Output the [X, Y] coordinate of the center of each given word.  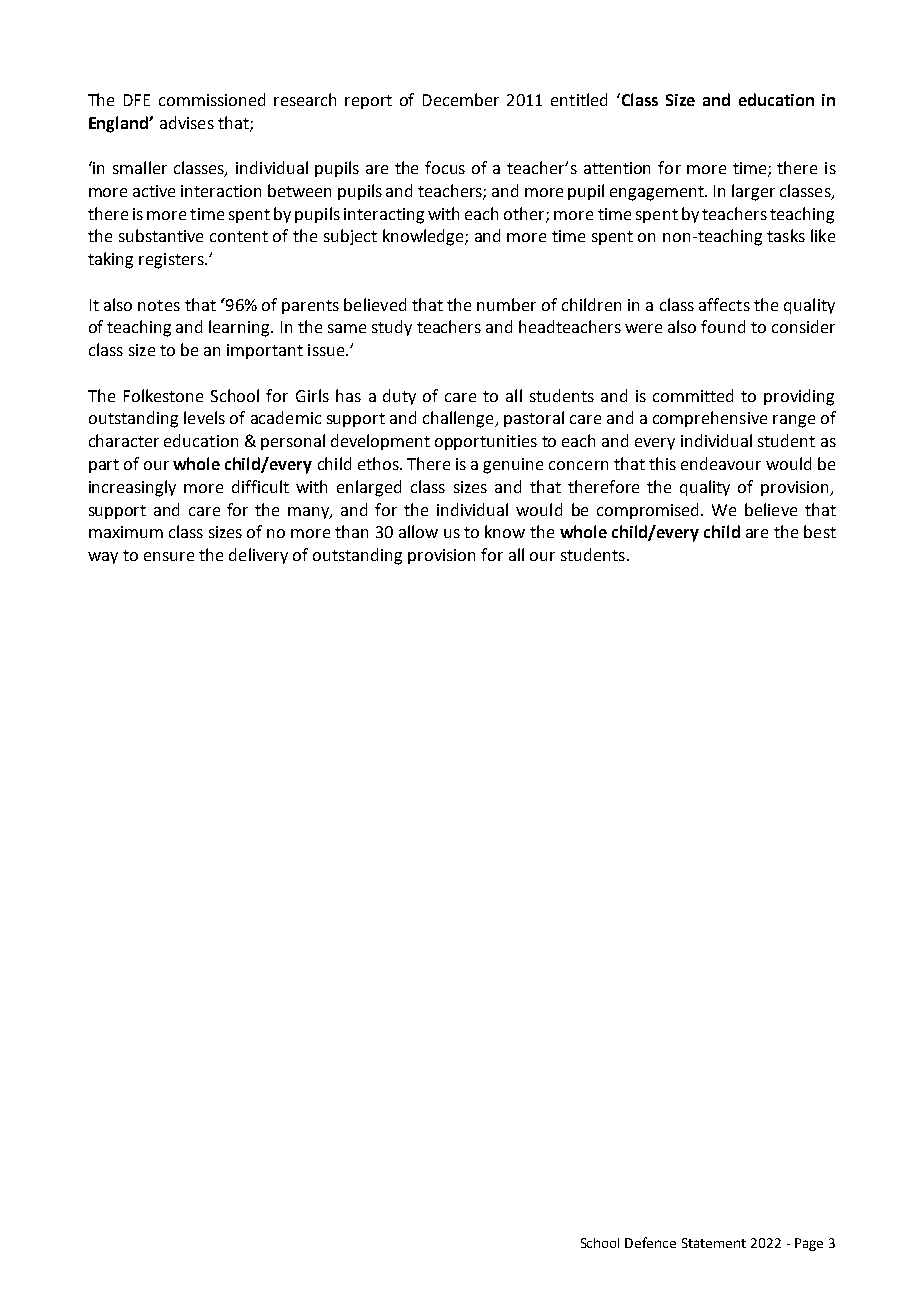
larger [753, 192]
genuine [513, 466]
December [461, 99]
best [820, 531]
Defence [650, 1242]
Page [809, 1244]
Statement [714, 1243]
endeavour [721, 463]
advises [187, 122]
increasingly [132, 488]
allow [418, 531]
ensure [169, 556]
